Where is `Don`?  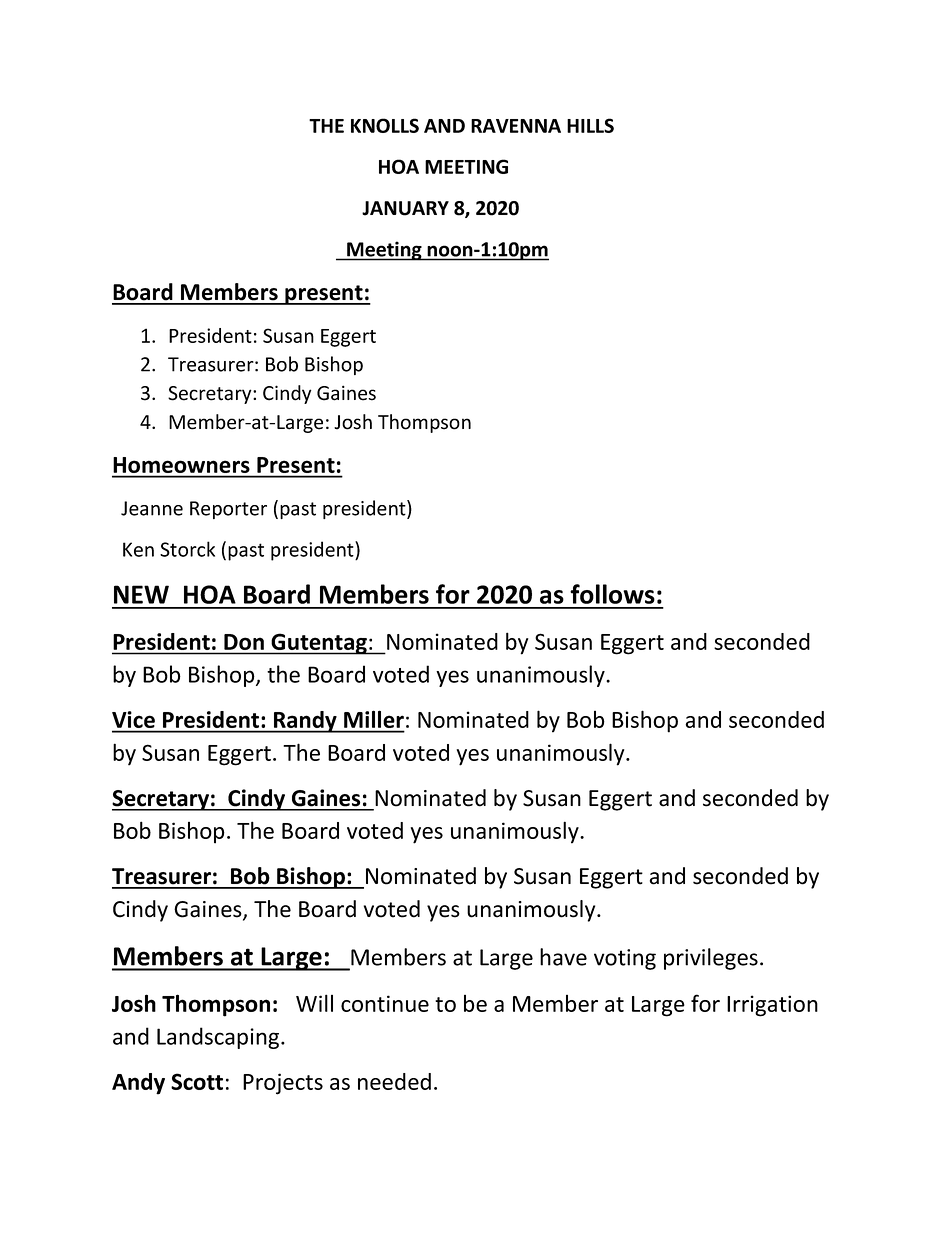
Don is located at coordinates (244, 642).
